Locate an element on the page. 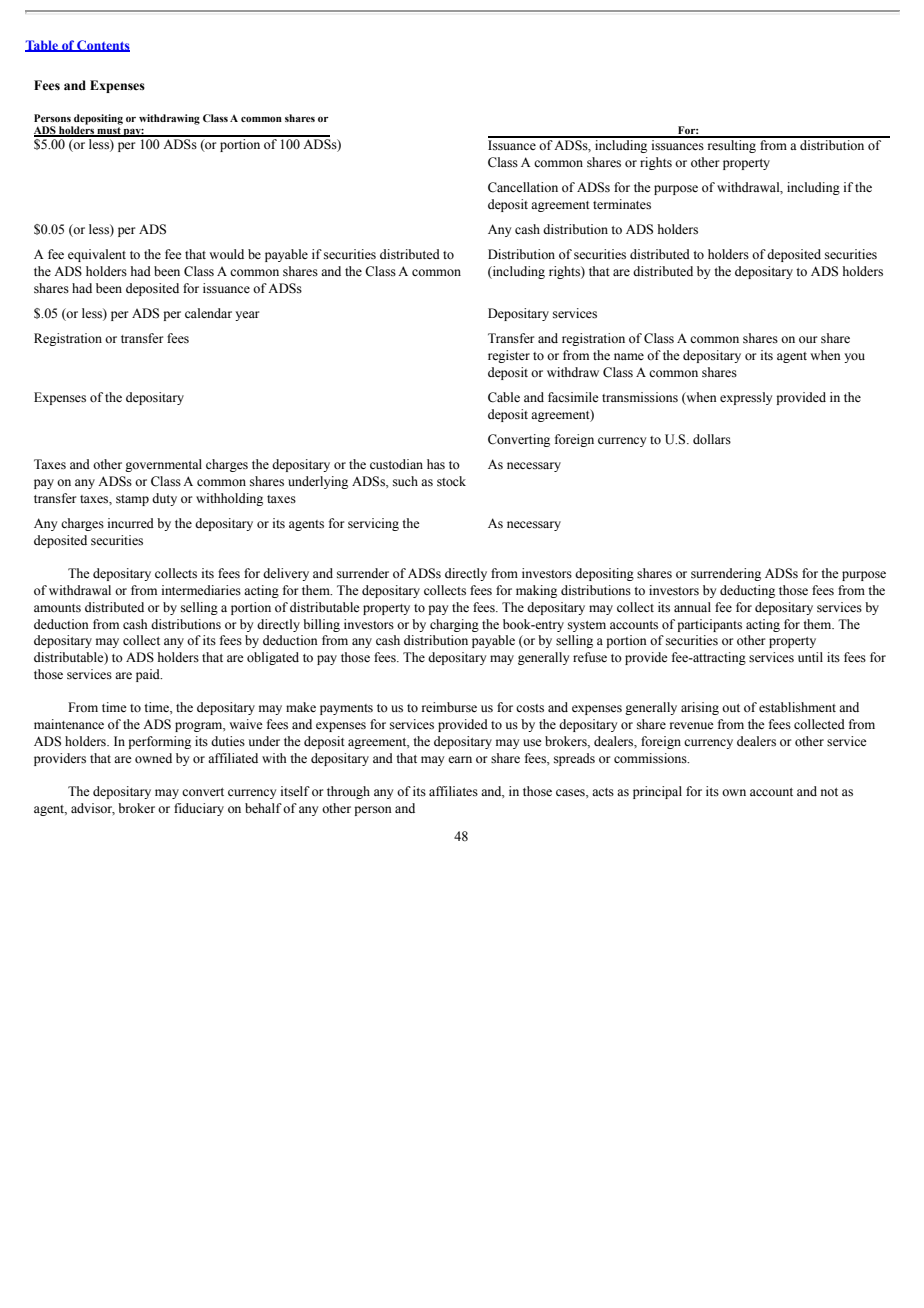  charging is located at coordinates (454, 625).
